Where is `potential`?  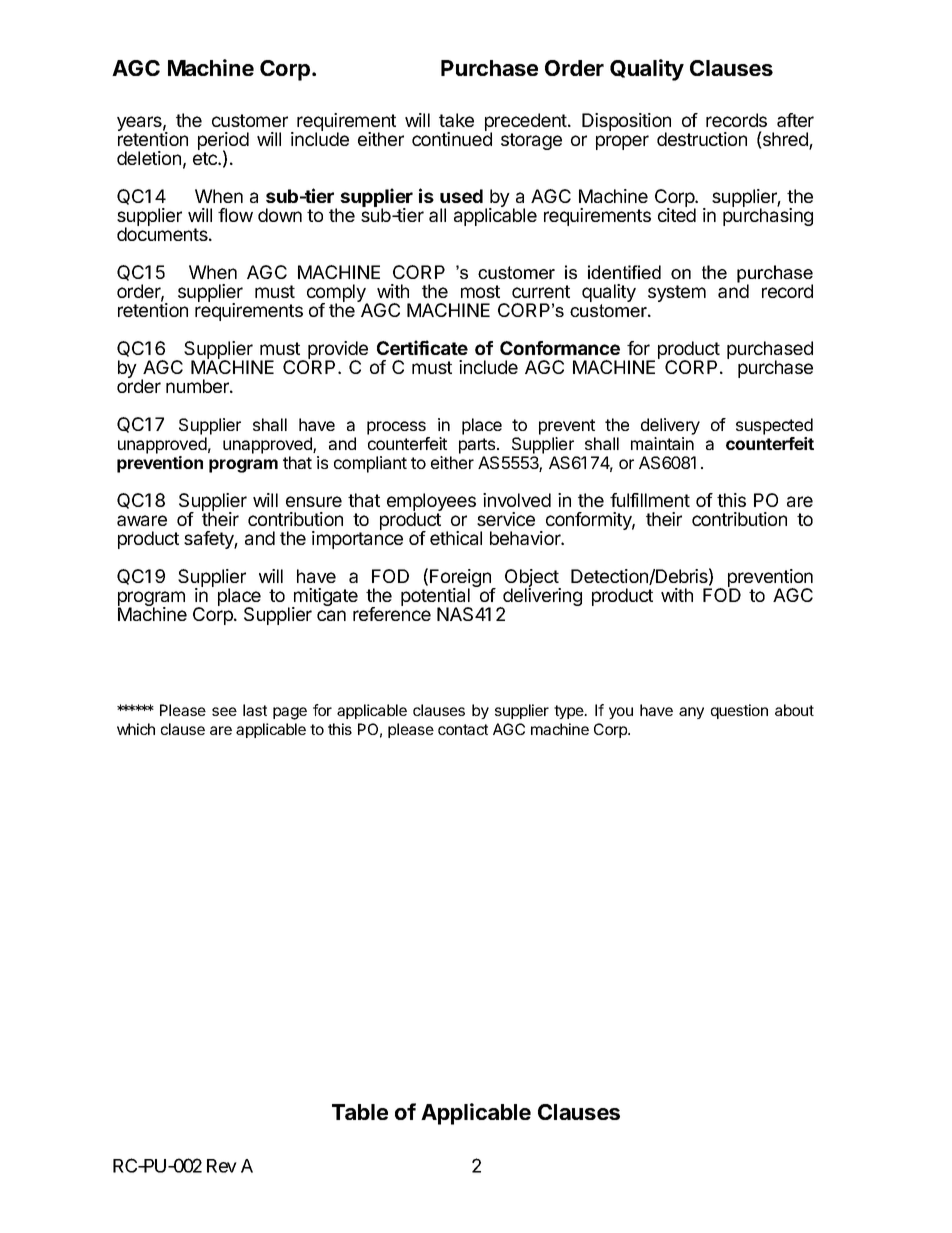
potential is located at coordinates (436, 598).
